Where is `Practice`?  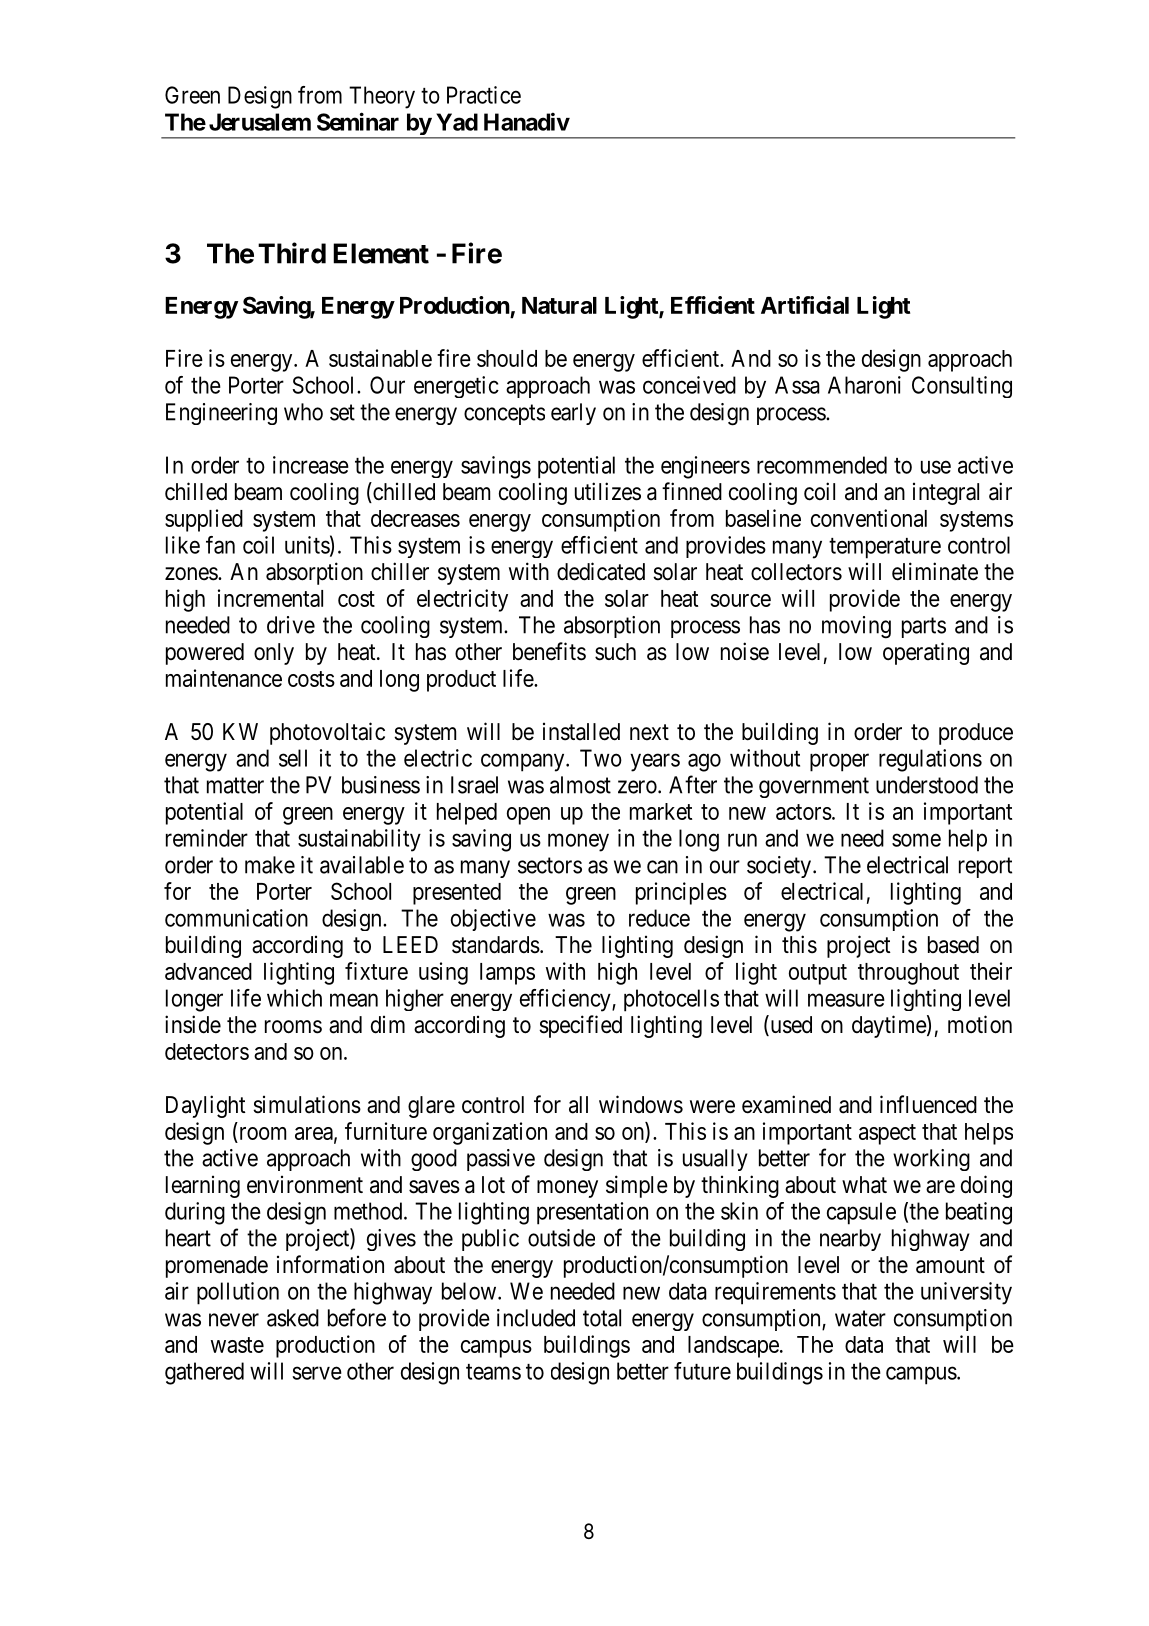
Practice is located at coordinates (484, 95).
